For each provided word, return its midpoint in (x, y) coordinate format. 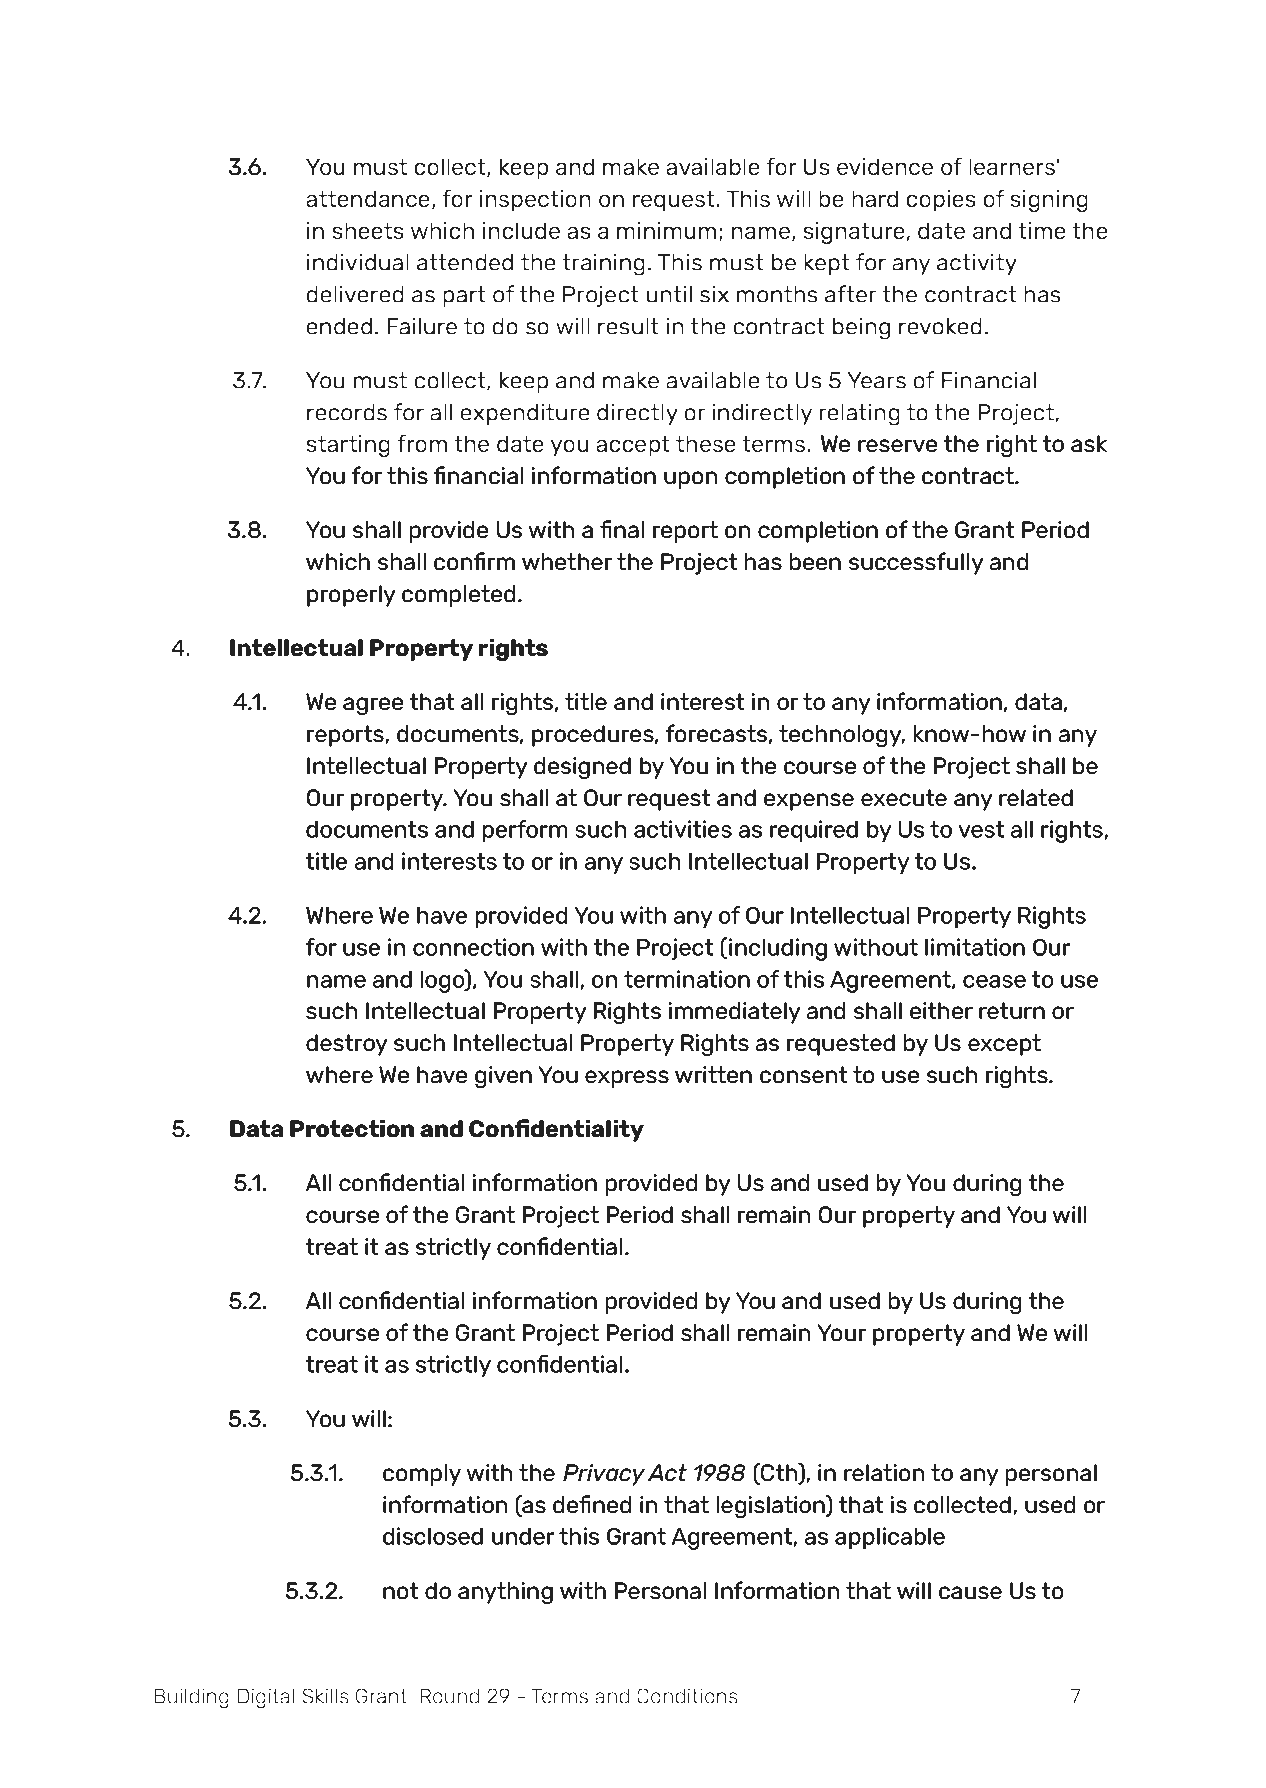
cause (970, 1592)
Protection (352, 1128)
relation (884, 1472)
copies (941, 201)
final (622, 529)
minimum (666, 230)
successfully (916, 563)
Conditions (687, 1696)
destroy (347, 1045)
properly (351, 596)
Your (841, 1332)
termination (687, 979)
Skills (325, 1696)
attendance (368, 198)
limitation (975, 947)
